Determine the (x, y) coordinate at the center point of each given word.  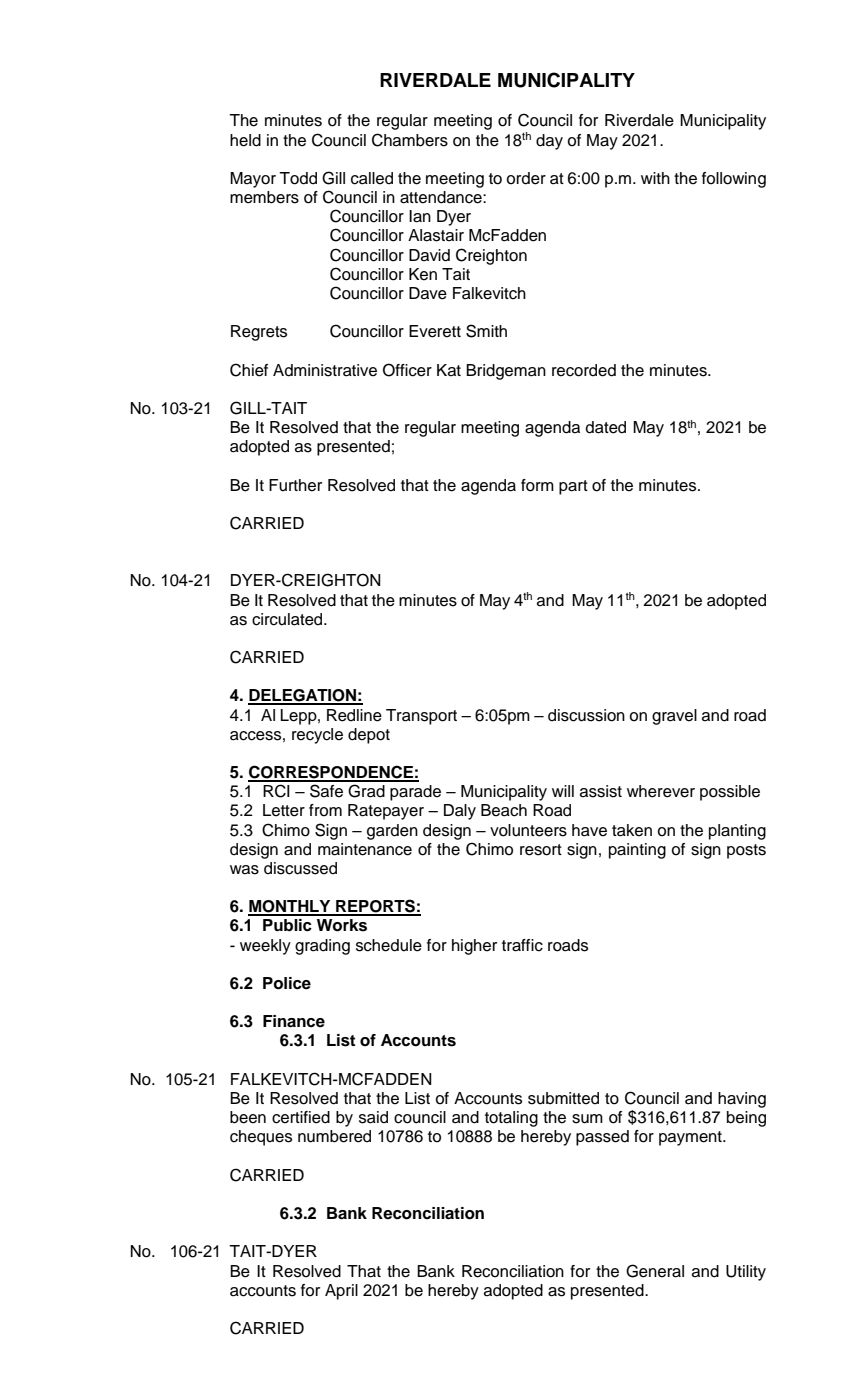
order (526, 178)
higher (474, 947)
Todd (298, 178)
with (655, 178)
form (537, 485)
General (655, 1271)
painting (637, 851)
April (341, 1292)
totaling (511, 1119)
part (573, 487)
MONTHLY (290, 907)
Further (295, 485)
